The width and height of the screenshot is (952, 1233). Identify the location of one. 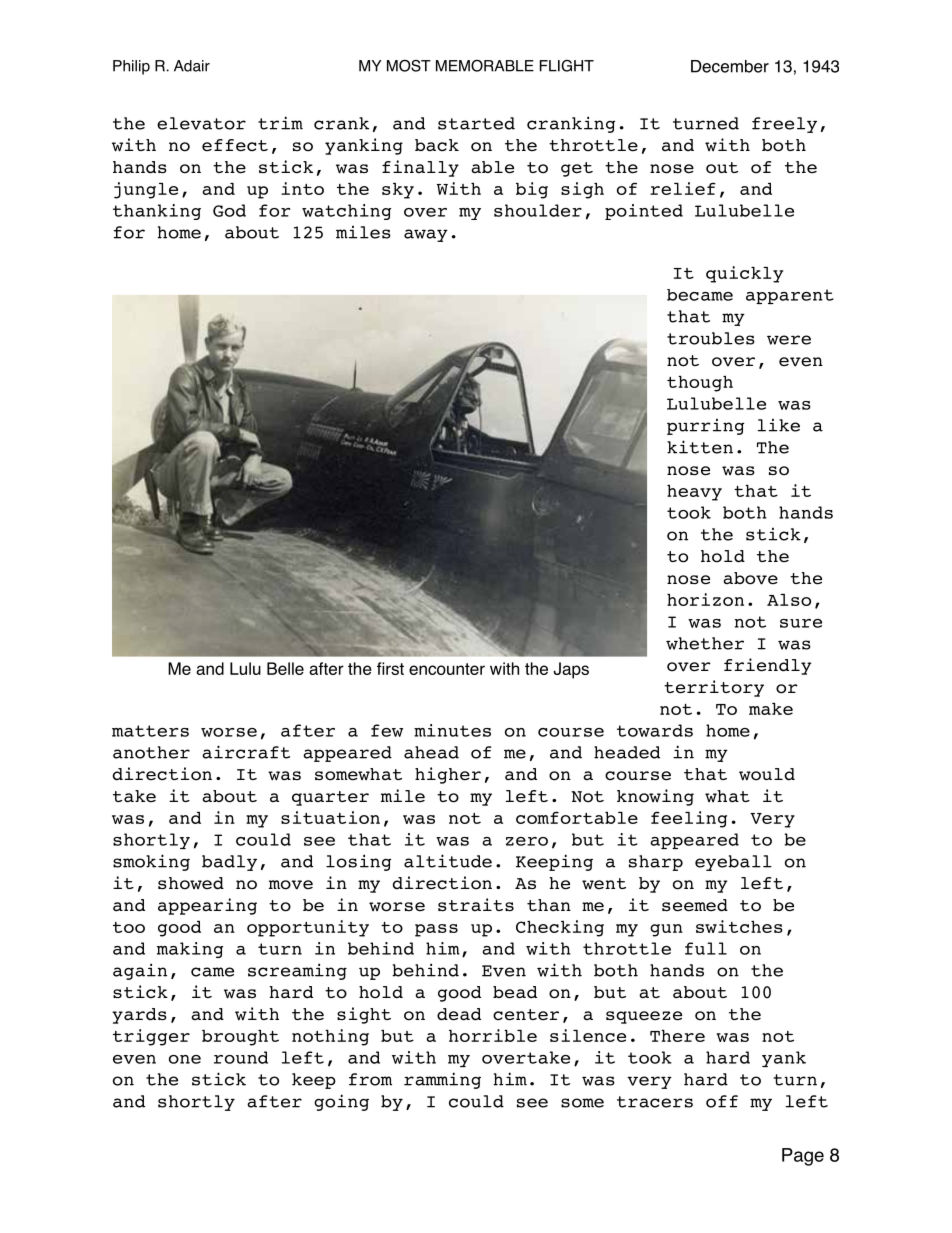
(185, 1059).
